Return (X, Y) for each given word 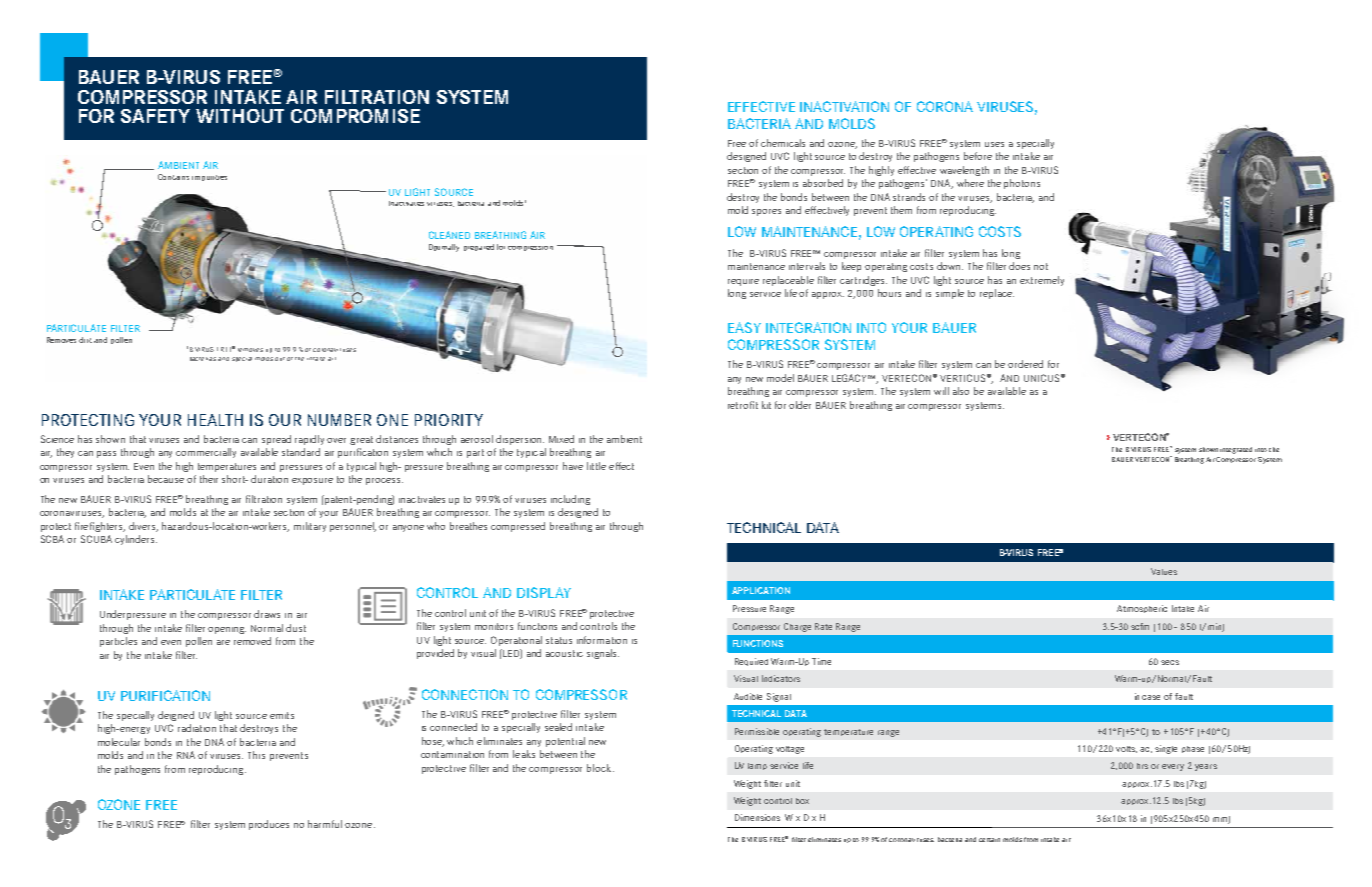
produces (269, 825)
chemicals (783, 143)
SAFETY (155, 116)
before (978, 156)
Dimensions (757, 817)
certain (989, 840)
